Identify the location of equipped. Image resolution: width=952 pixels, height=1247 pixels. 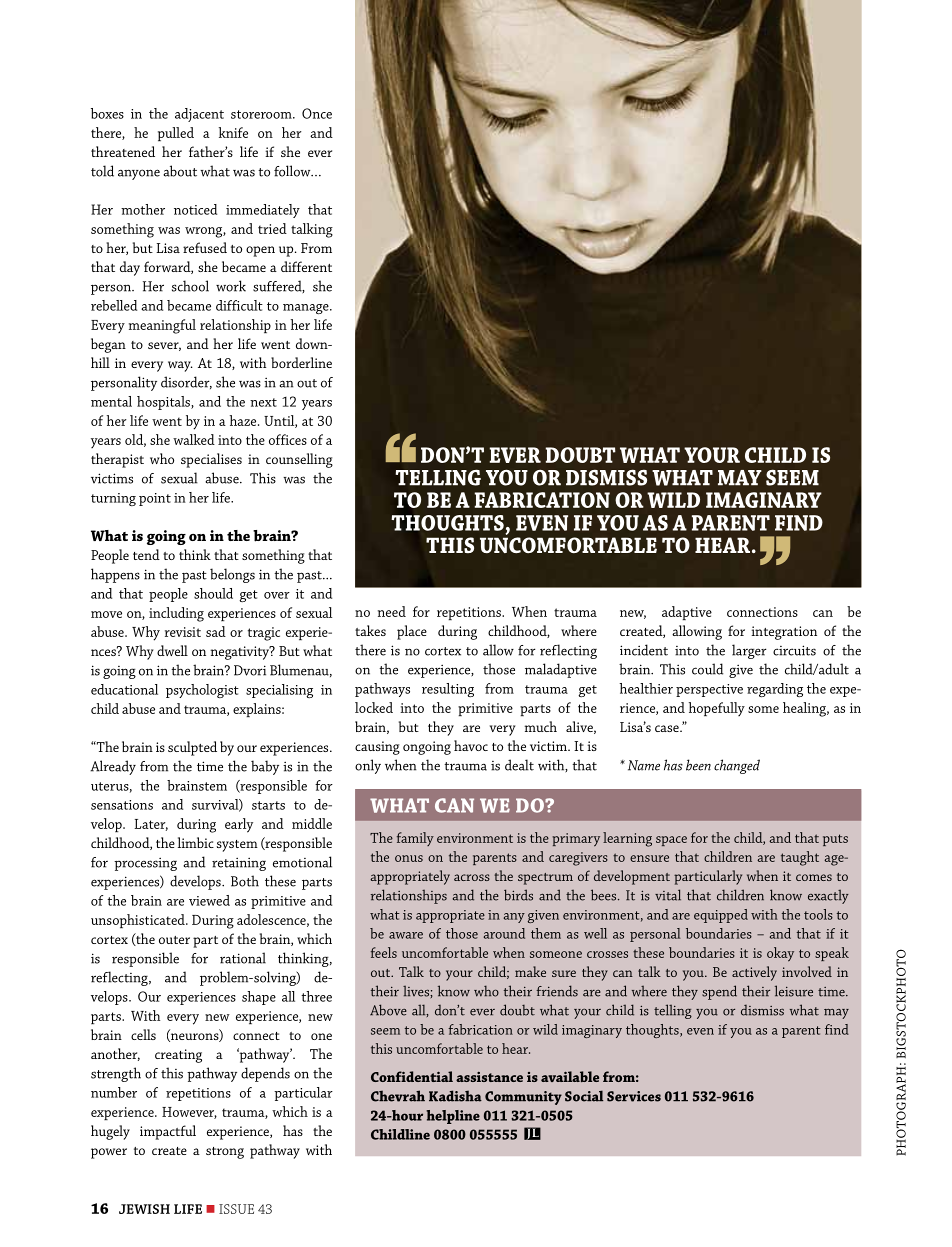
(721, 916).
